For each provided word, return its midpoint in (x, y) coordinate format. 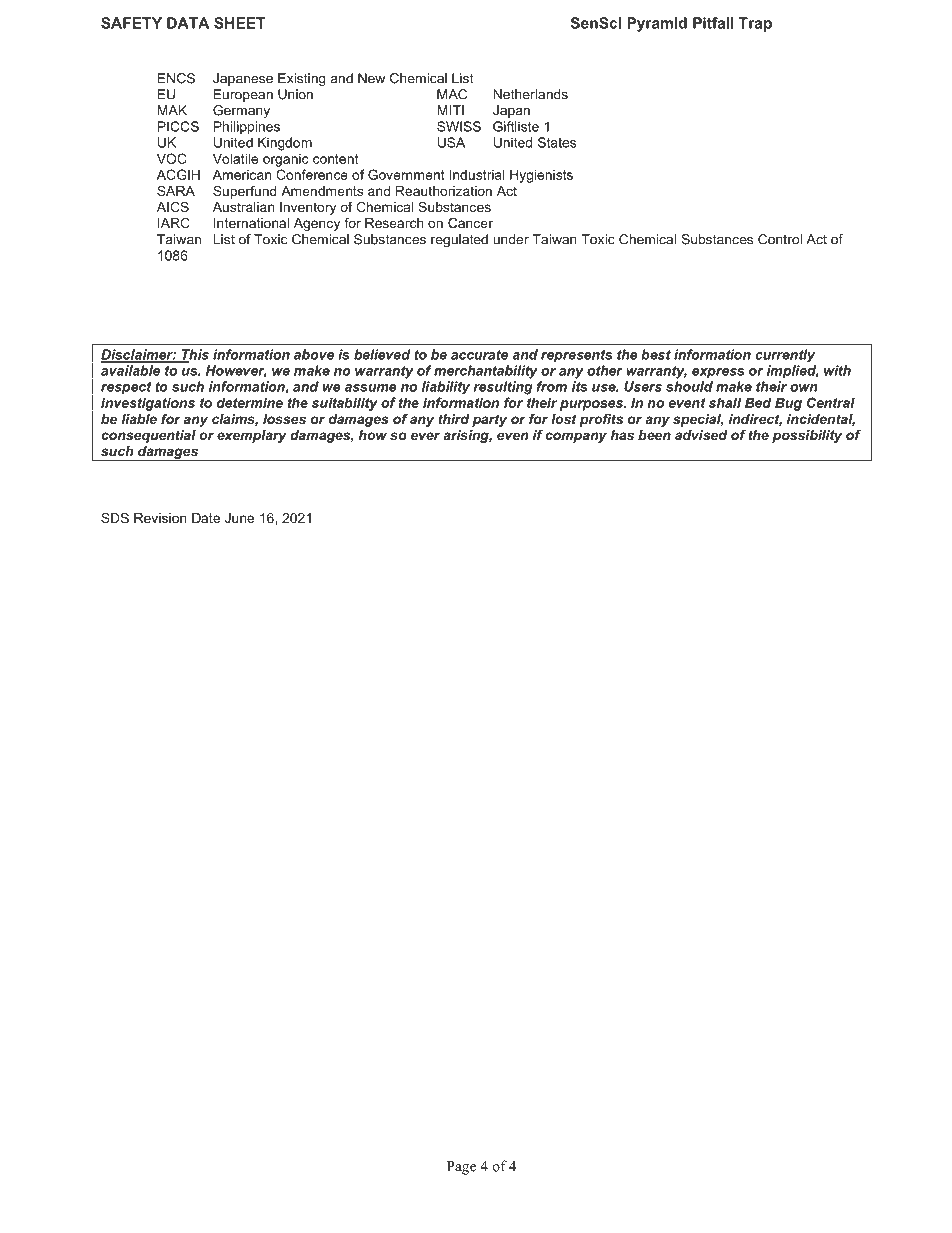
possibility (807, 436)
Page (461, 1168)
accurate (479, 355)
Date (206, 518)
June (239, 518)
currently (785, 356)
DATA (188, 23)
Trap (755, 24)
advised (701, 435)
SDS (115, 518)
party (489, 420)
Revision (160, 518)
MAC (452, 94)
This (194, 355)
